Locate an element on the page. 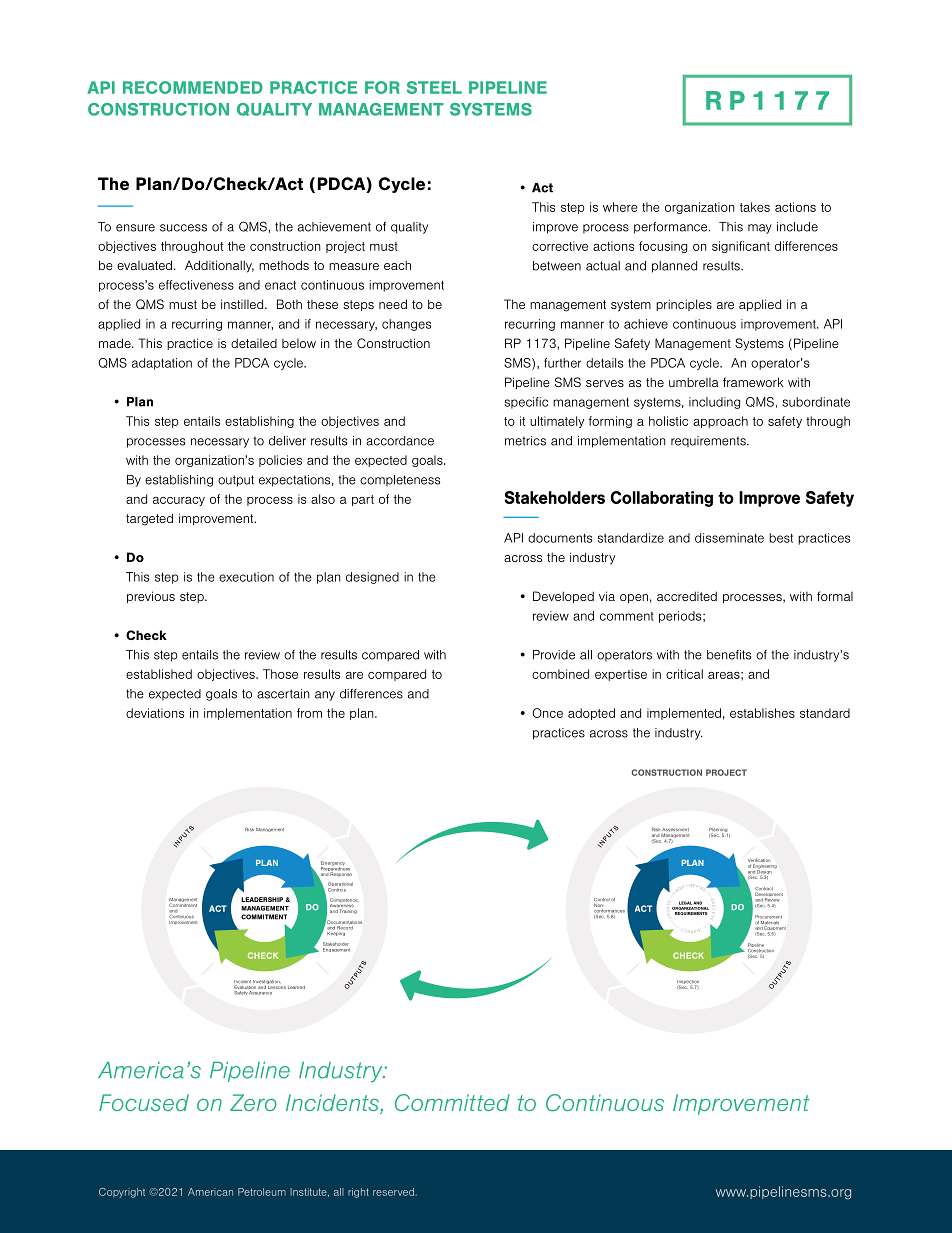 The width and height of the image is (952, 1233). Once is located at coordinates (547, 713).
